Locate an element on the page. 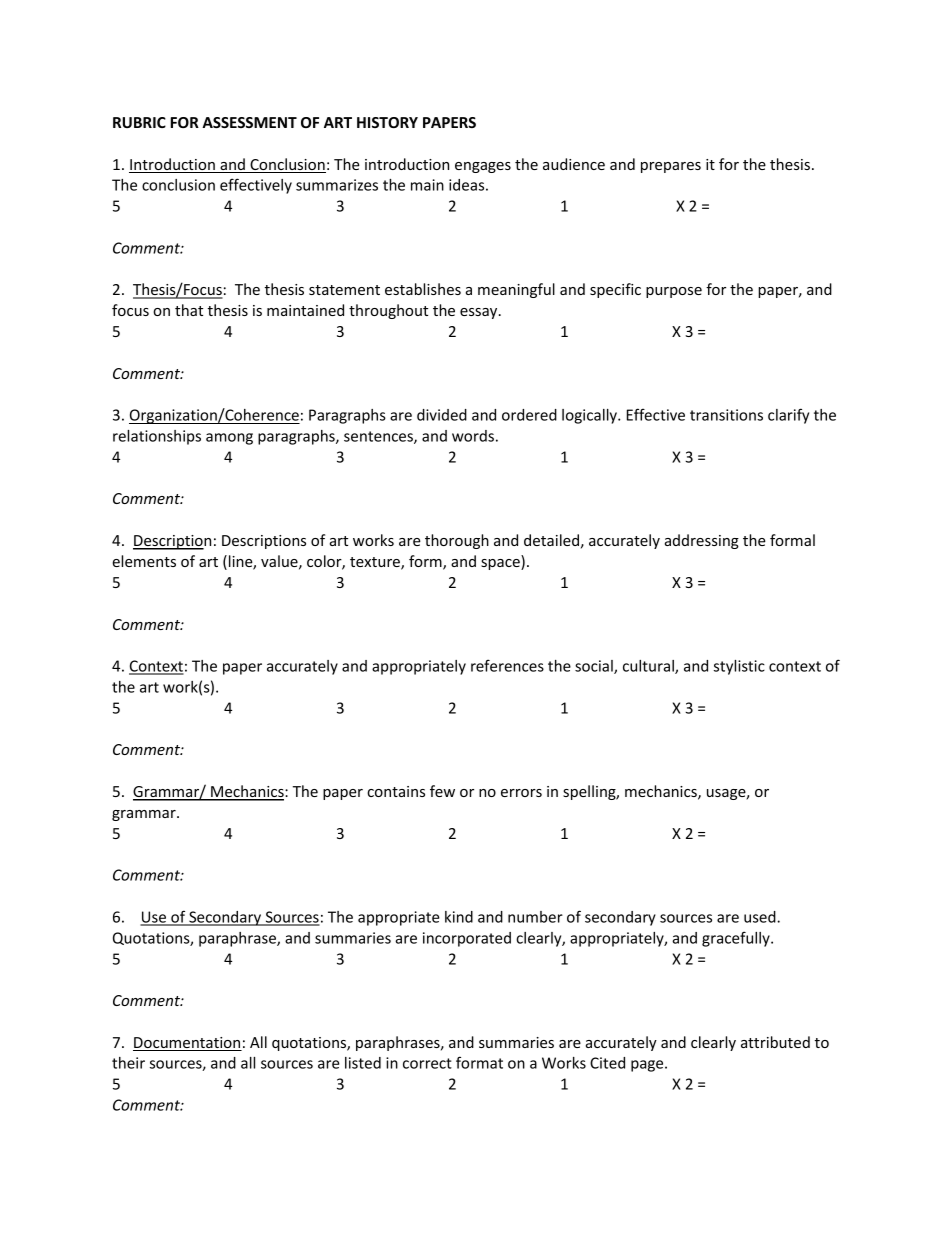 Image resolution: width=952 pixels, height=1233 pixels. essay is located at coordinates (480, 313).
